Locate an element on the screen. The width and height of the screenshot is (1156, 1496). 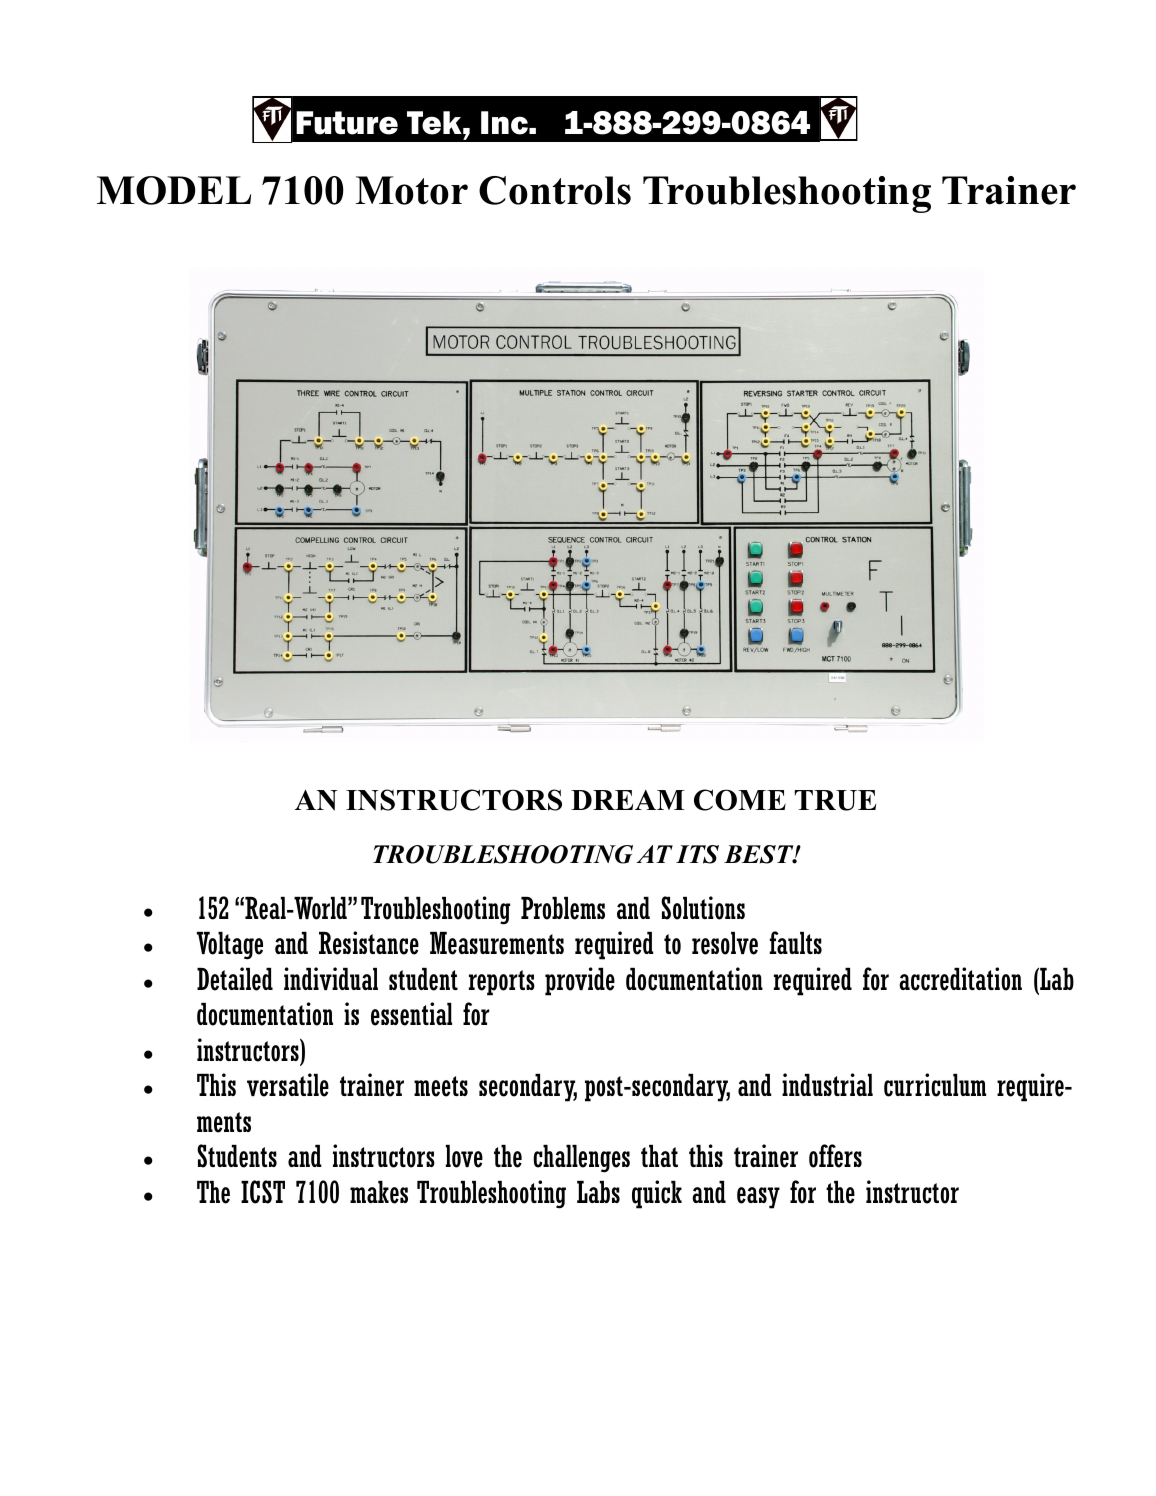
Motor is located at coordinates (412, 190).
